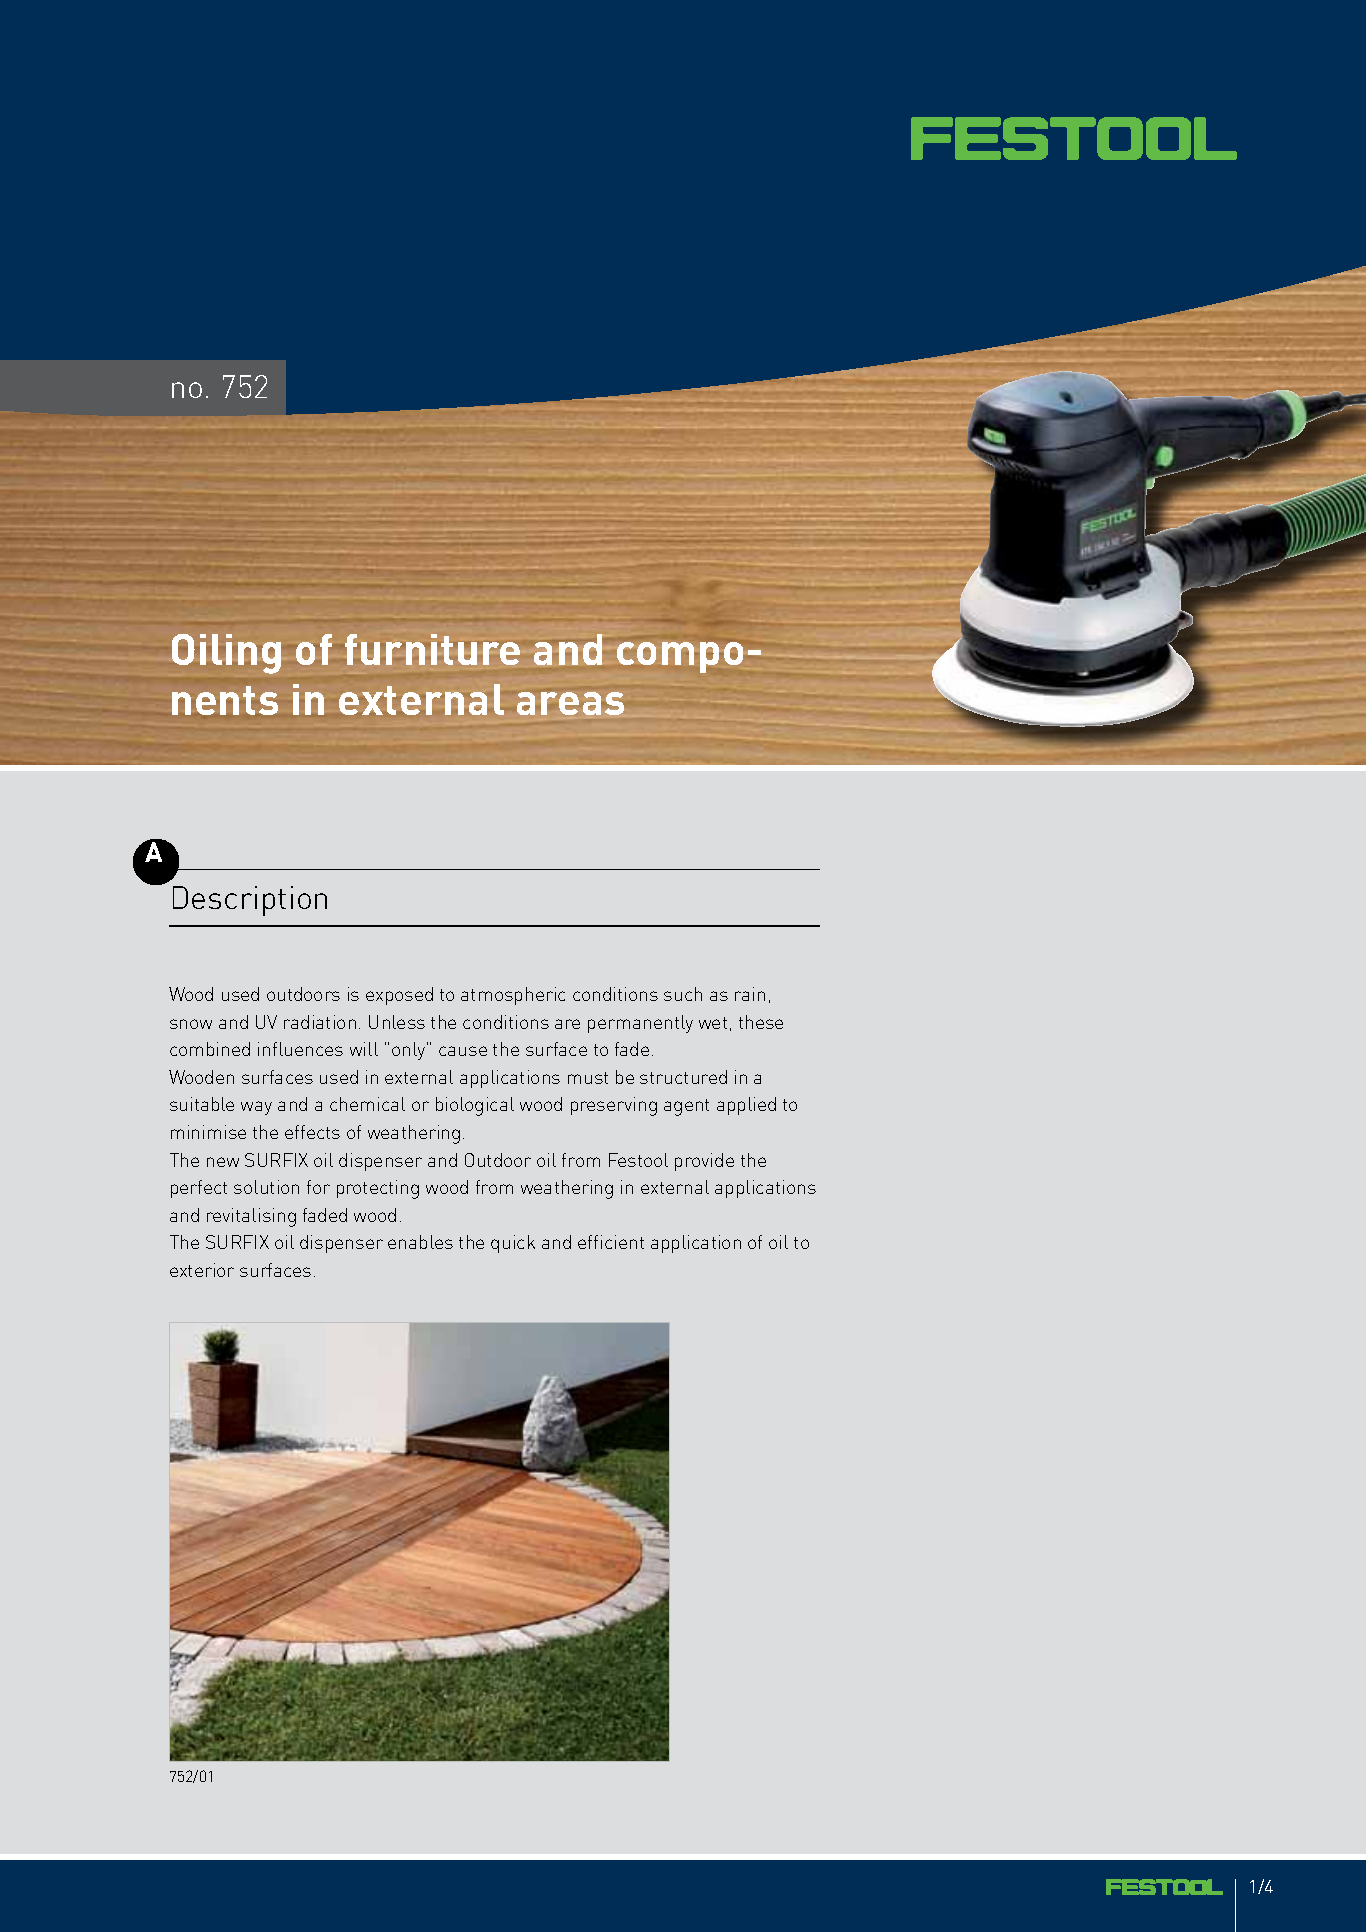 Image resolution: width=1366 pixels, height=1932 pixels. I want to click on cause, so click(463, 1051).
